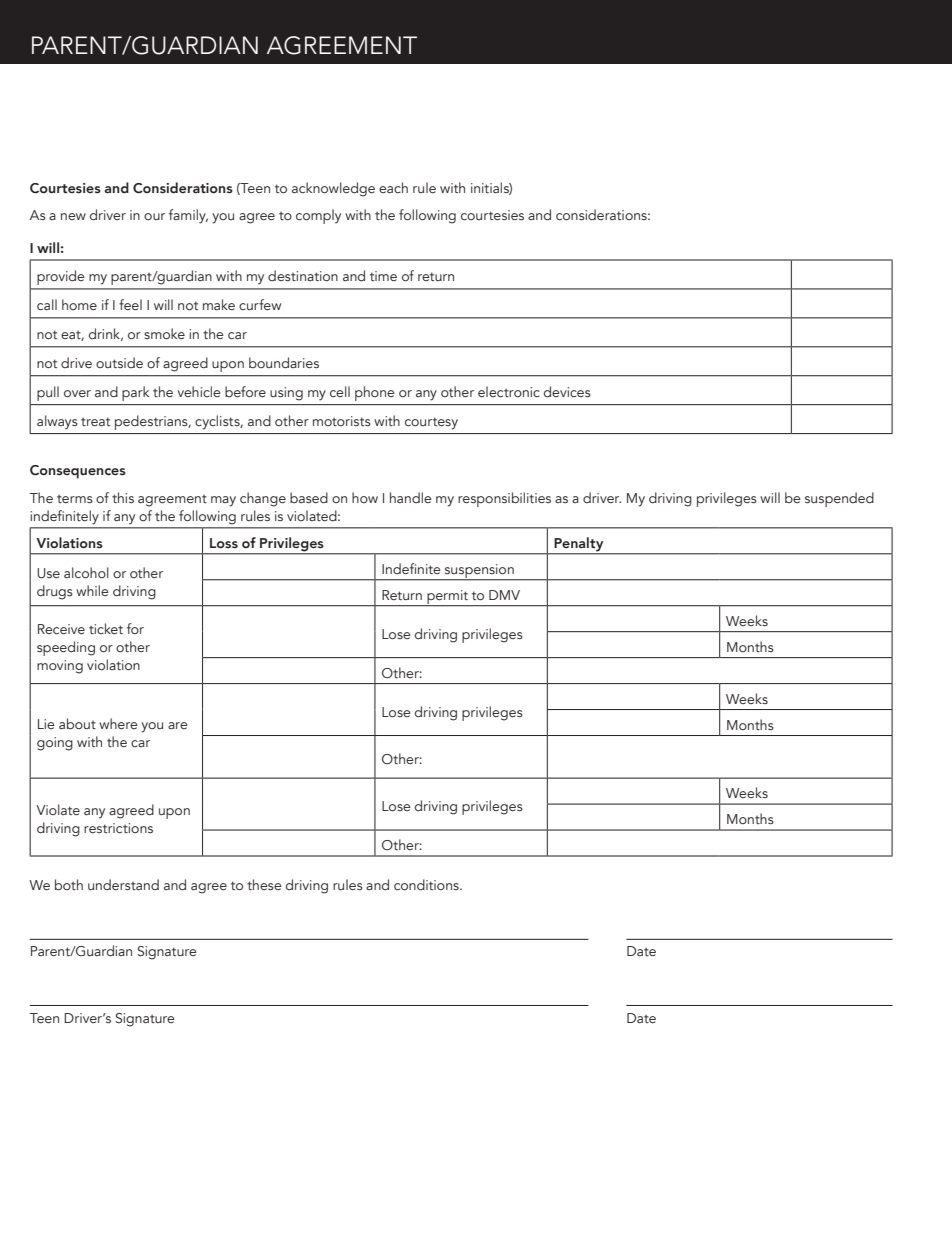 The width and height of the screenshot is (952, 1250). Describe the element at coordinates (73, 216) in the screenshot. I see `new` at that location.
